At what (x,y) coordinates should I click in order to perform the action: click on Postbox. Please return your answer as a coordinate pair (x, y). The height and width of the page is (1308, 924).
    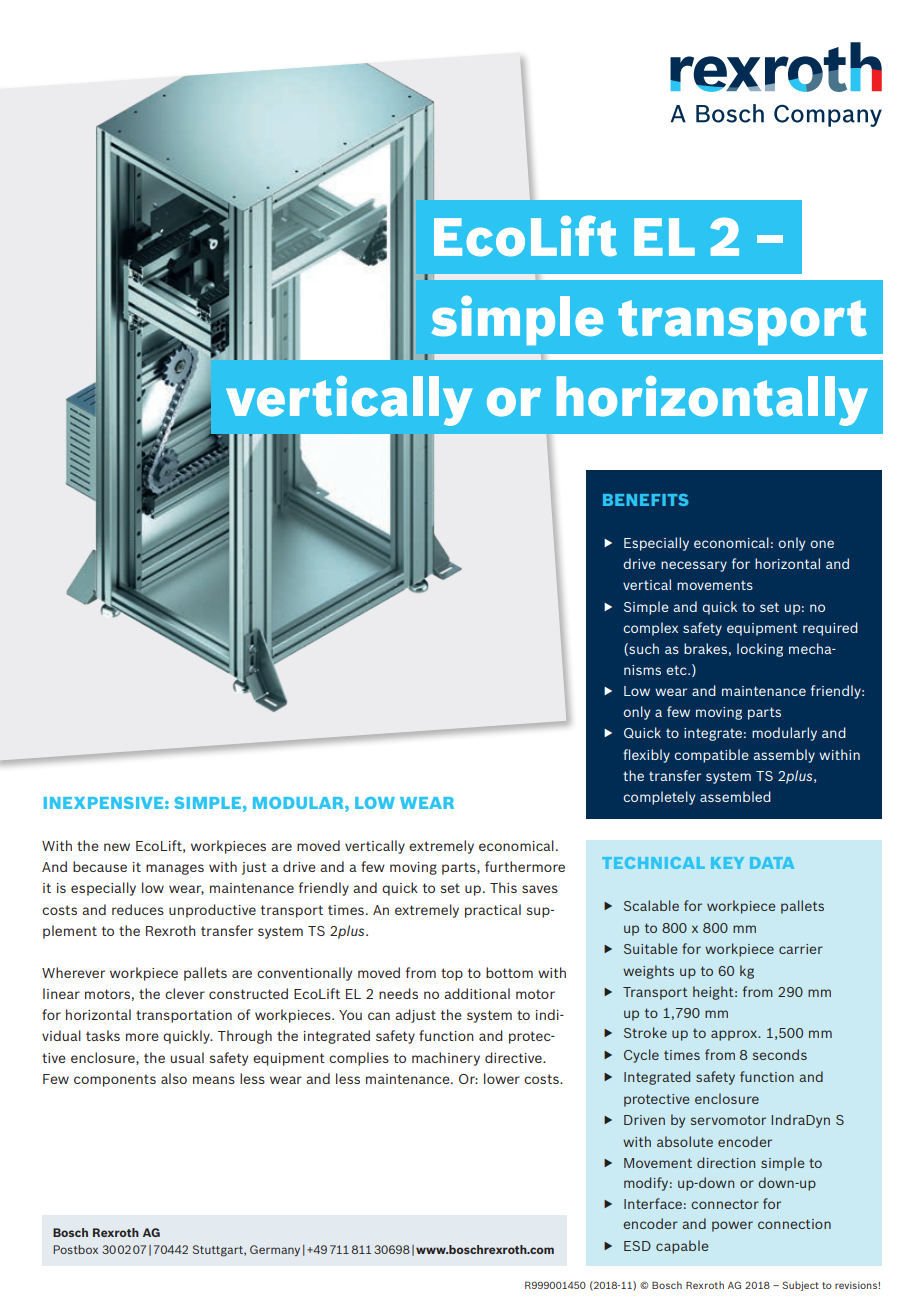
    Looking at the image, I should click on (75, 1249).
